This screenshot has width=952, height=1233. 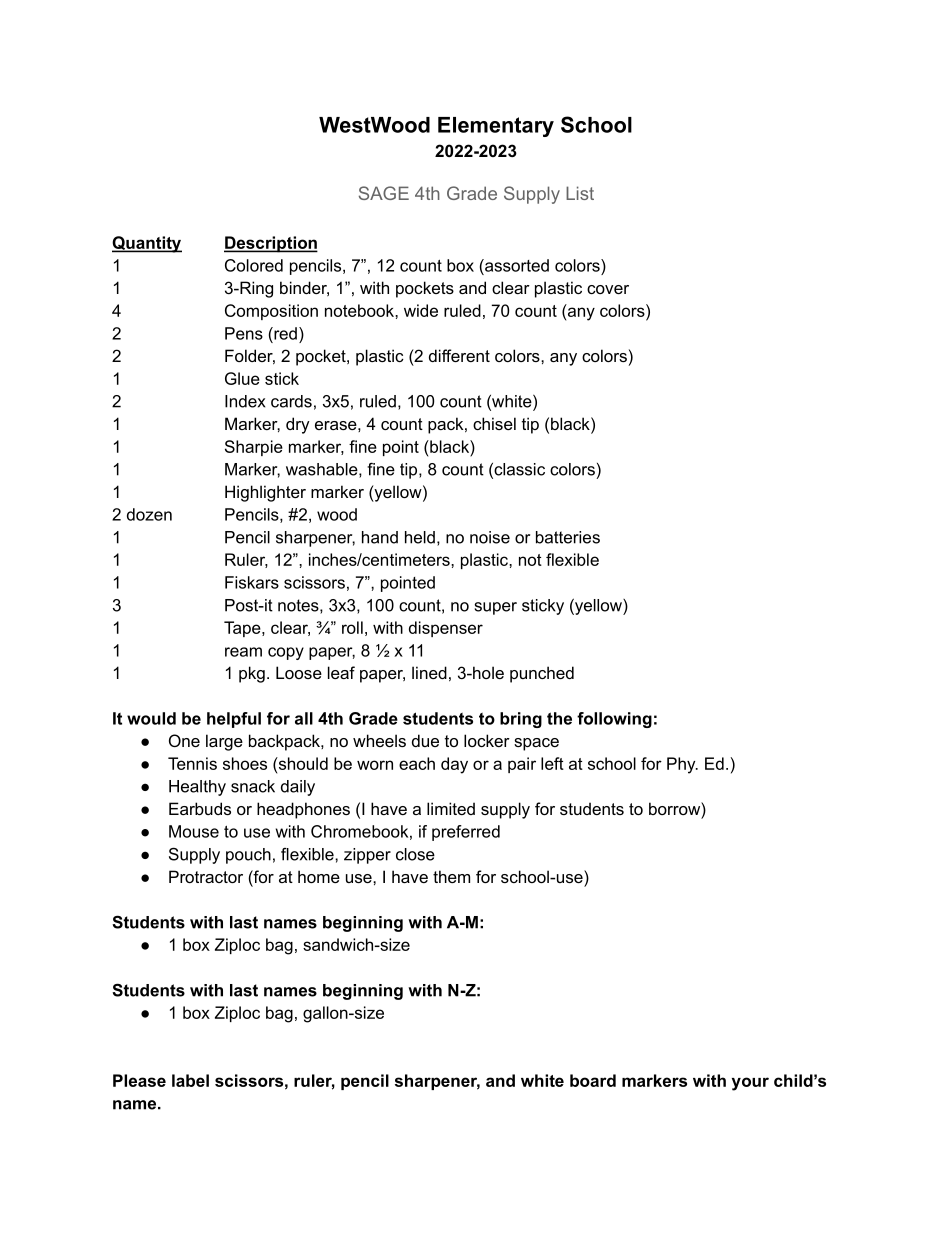 What do you see at coordinates (224, 742) in the screenshot?
I see `large` at bounding box center [224, 742].
